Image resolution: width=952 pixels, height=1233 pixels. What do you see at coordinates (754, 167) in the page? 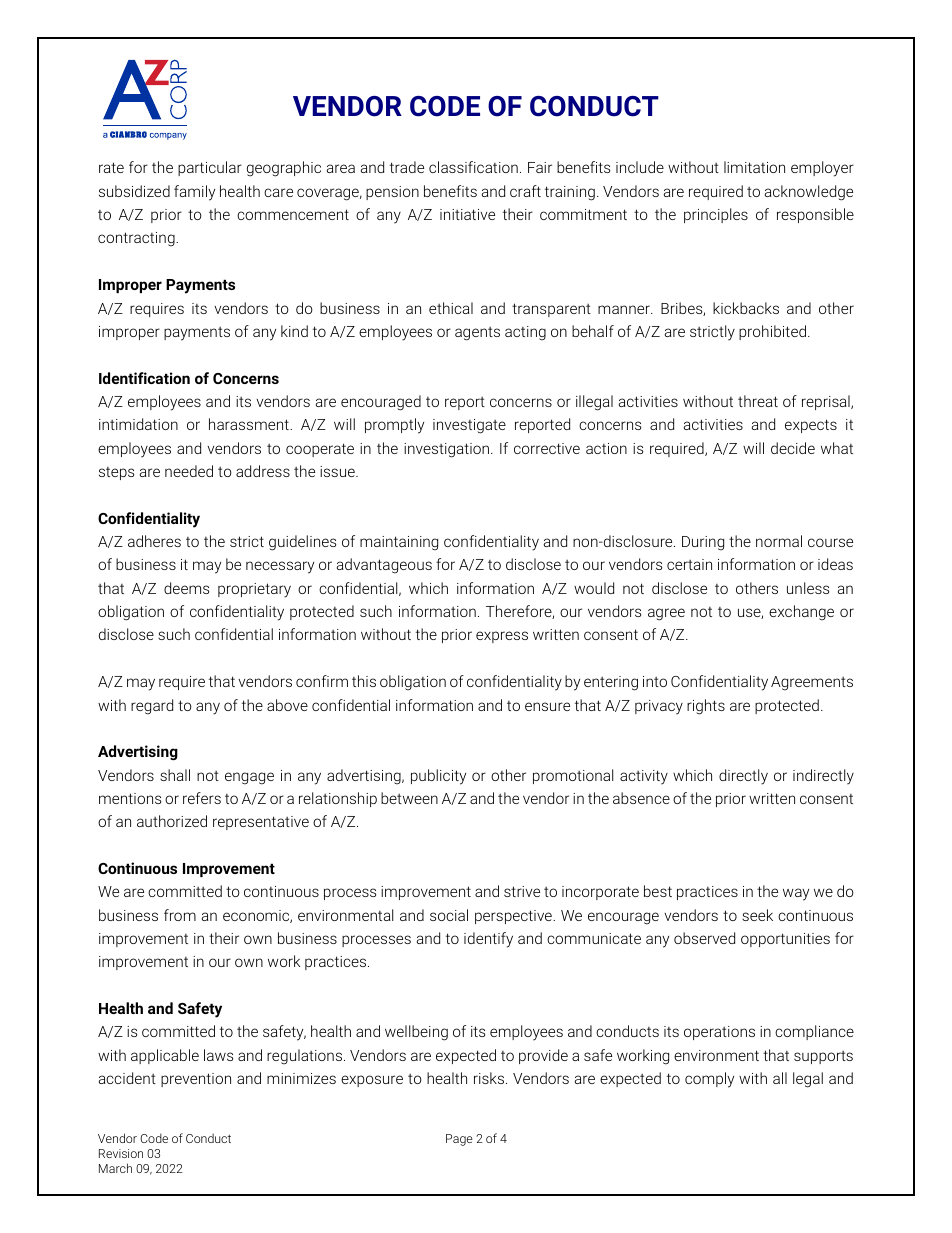
I see `limitation` at bounding box center [754, 167].
